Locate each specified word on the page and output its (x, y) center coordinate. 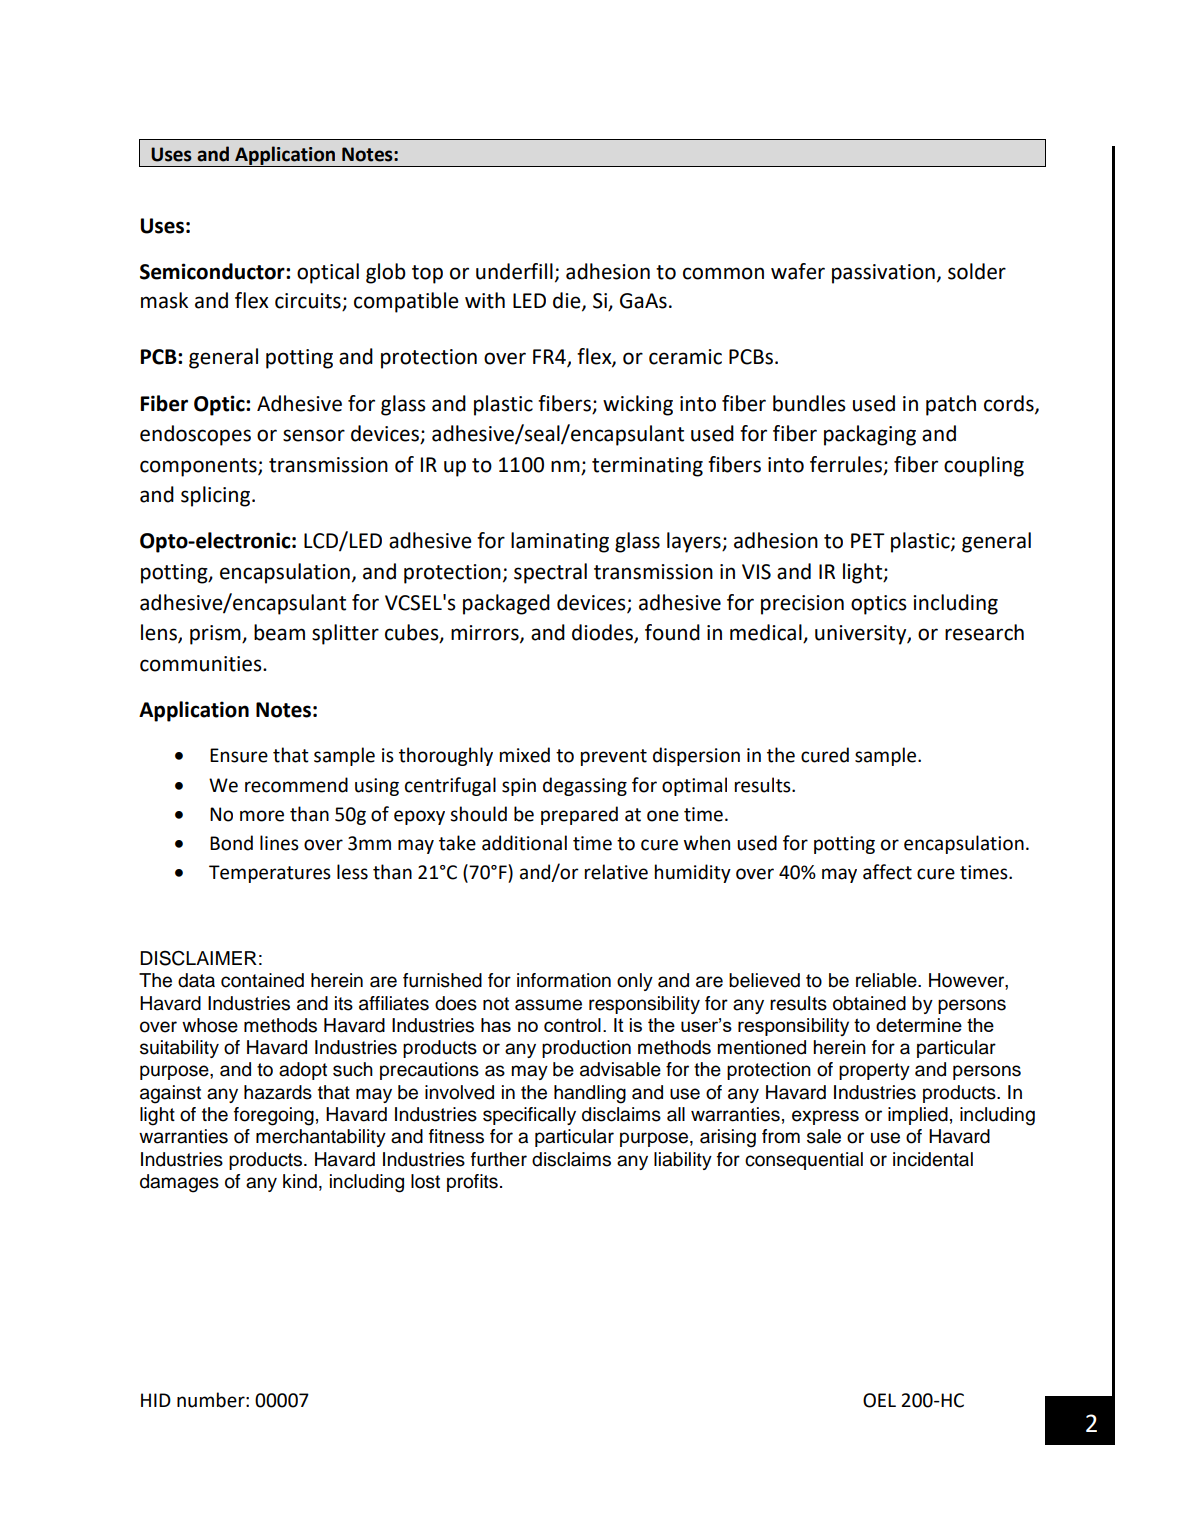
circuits (308, 301)
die (568, 301)
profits (472, 1183)
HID (156, 1400)
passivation (883, 274)
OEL (879, 1400)
